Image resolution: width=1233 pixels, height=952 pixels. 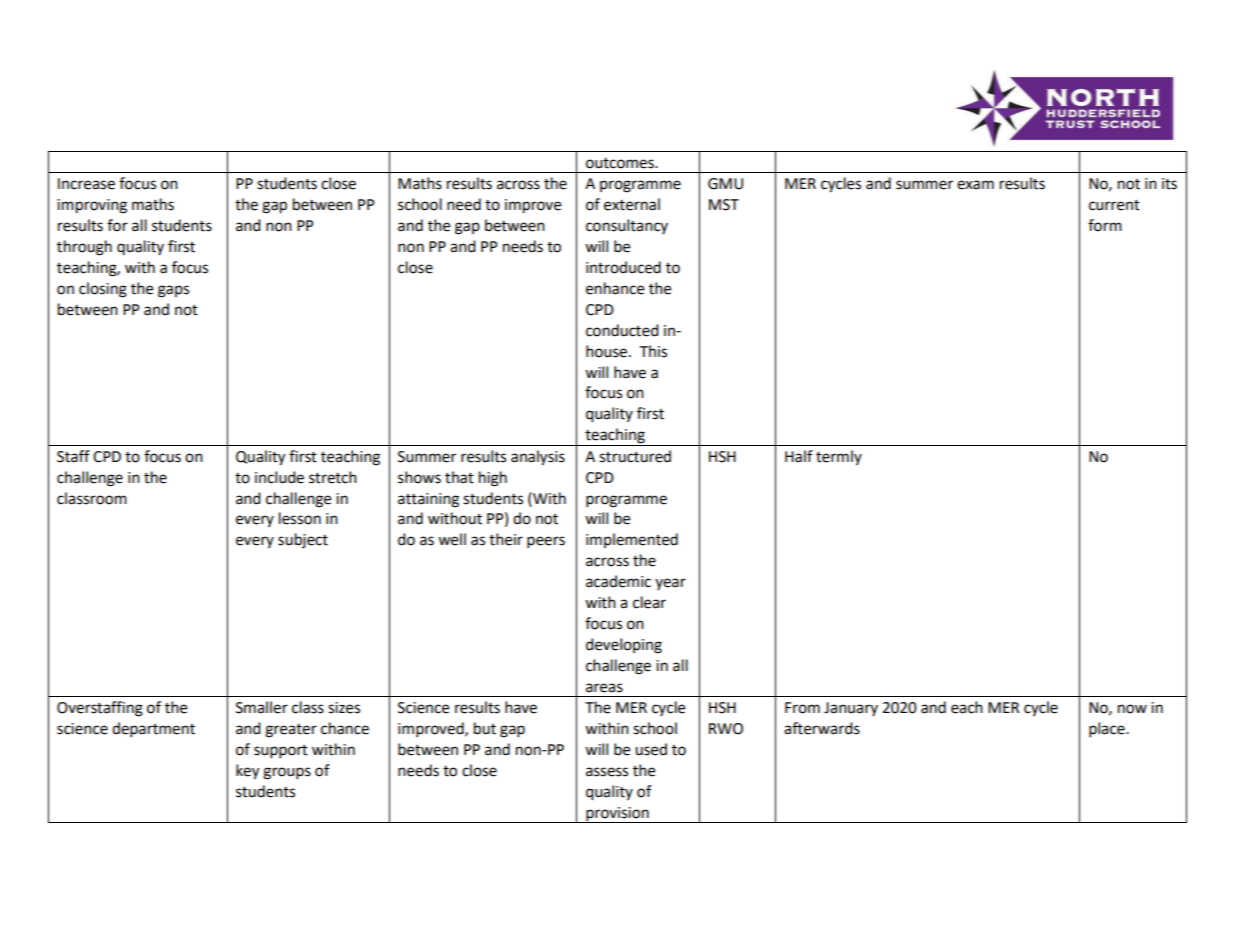 What do you see at coordinates (975, 185) in the page?
I see `exam` at bounding box center [975, 185].
